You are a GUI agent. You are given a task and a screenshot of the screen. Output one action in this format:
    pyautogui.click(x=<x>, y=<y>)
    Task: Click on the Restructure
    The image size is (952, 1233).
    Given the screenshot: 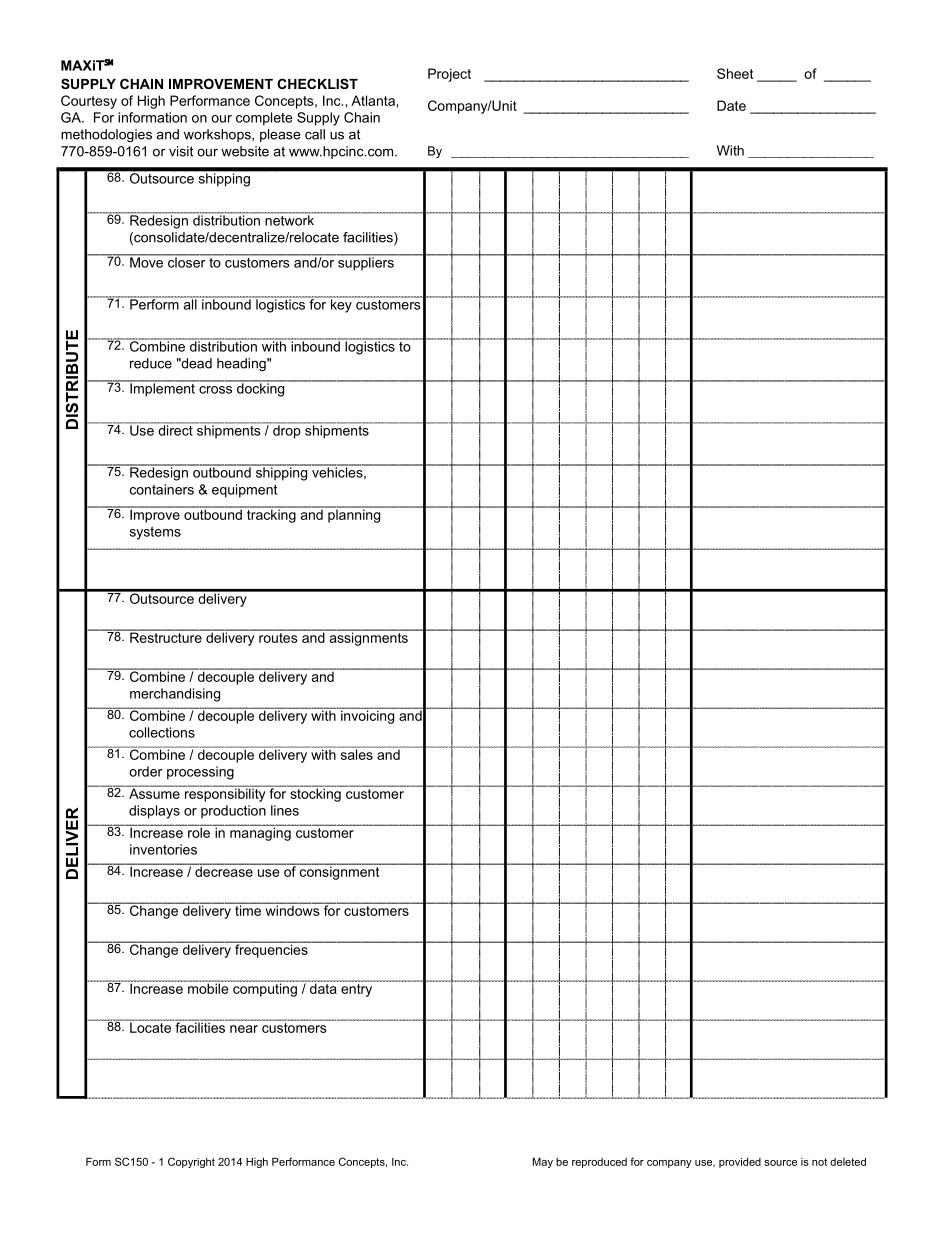 What is the action you would take?
    pyautogui.click(x=166, y=636)
